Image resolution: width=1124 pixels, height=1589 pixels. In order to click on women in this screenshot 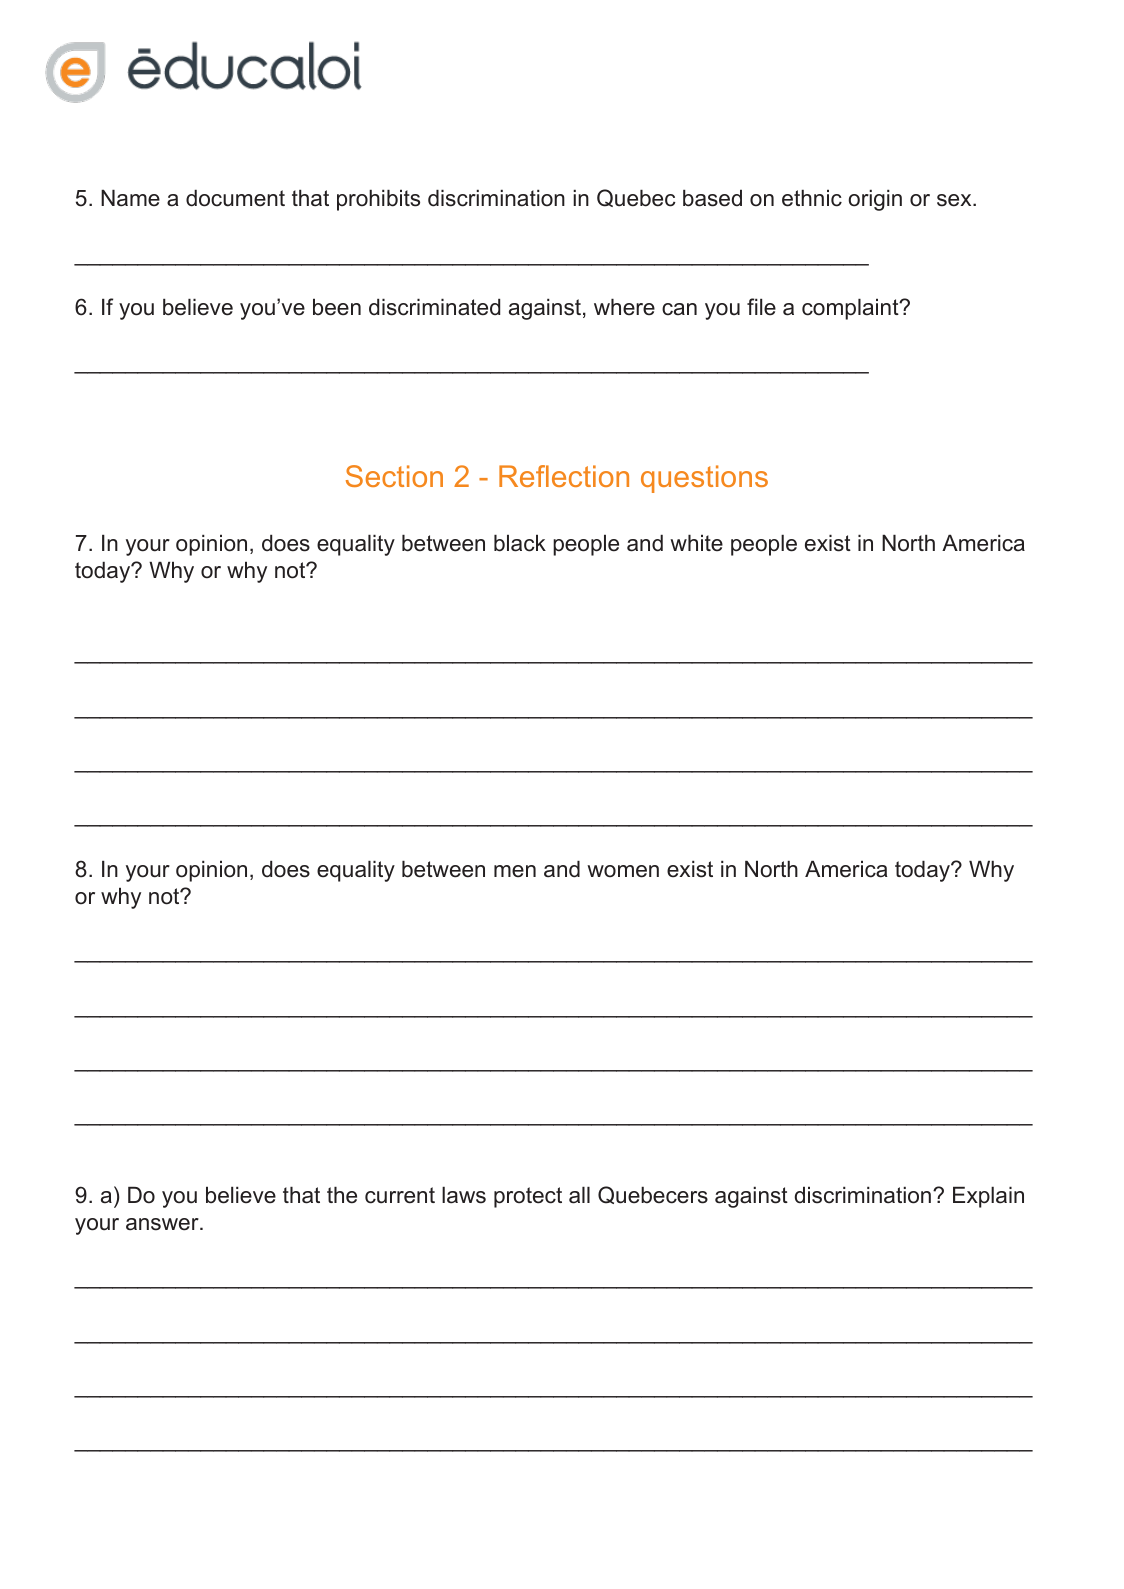, I will do `click(623, 871)`.
